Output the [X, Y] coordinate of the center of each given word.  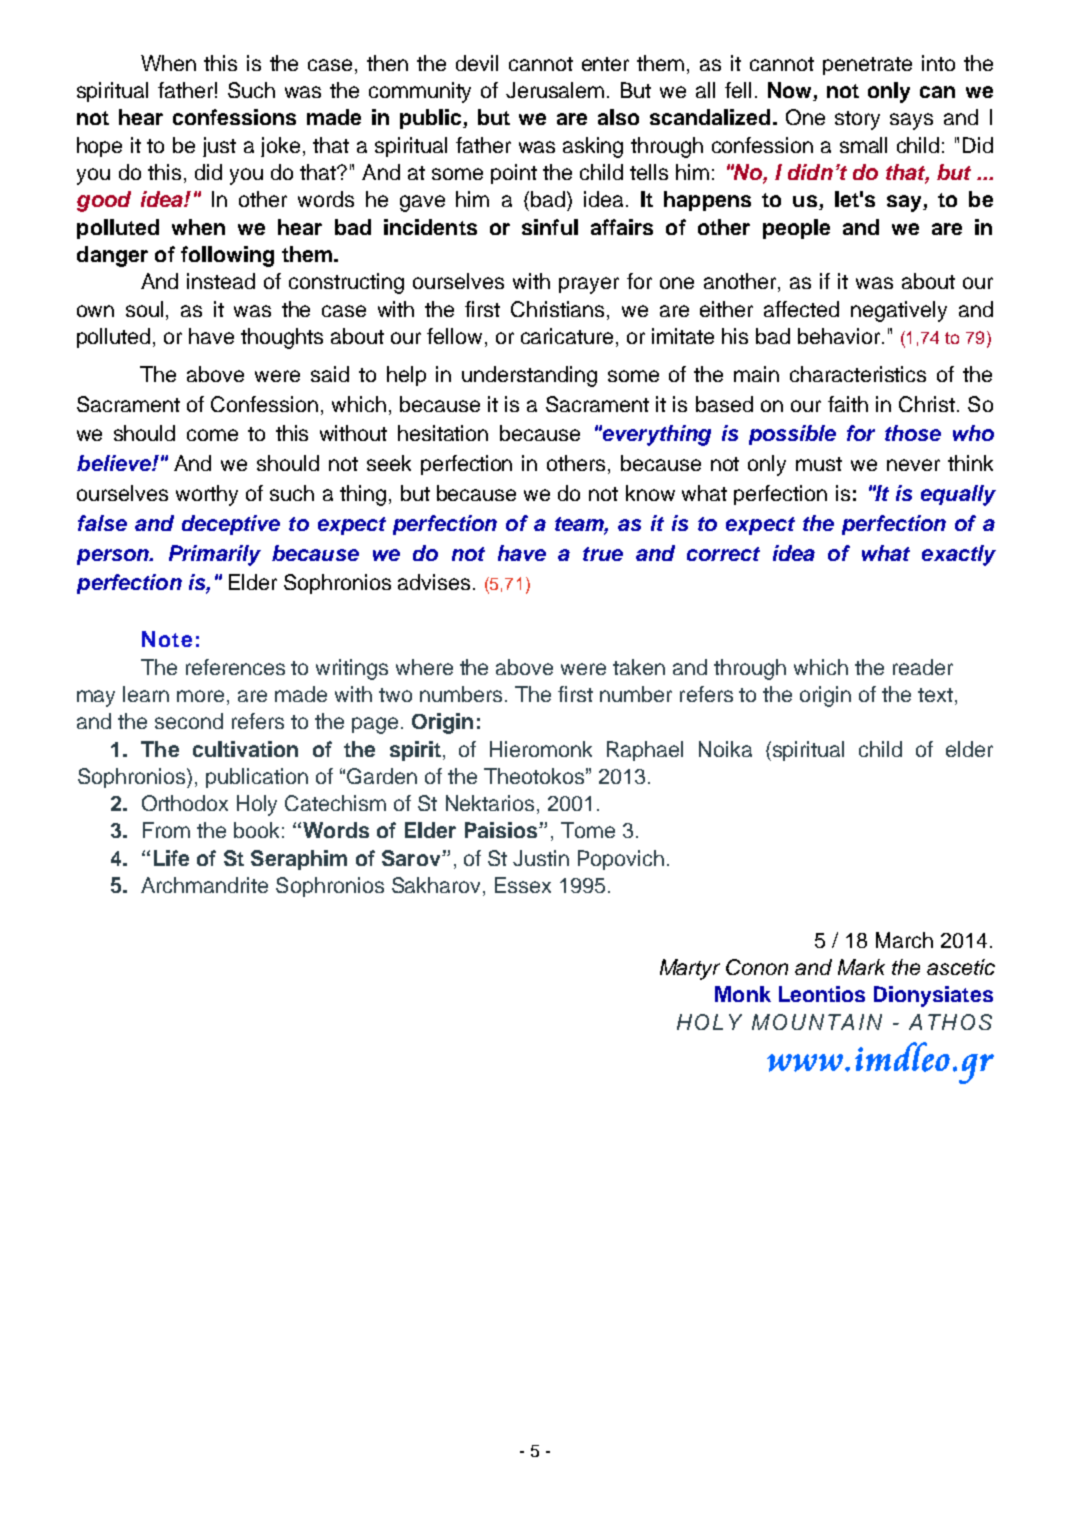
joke [280, 147]
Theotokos [534, 776]
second [189, 721]
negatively [899, 311]
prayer [589, 285]
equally [958, 495]
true [603, 554]
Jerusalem [555, 90]
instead [221, 281]
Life [171, 858]
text [935, 695]
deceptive [231, 525]
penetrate [867, 66]
